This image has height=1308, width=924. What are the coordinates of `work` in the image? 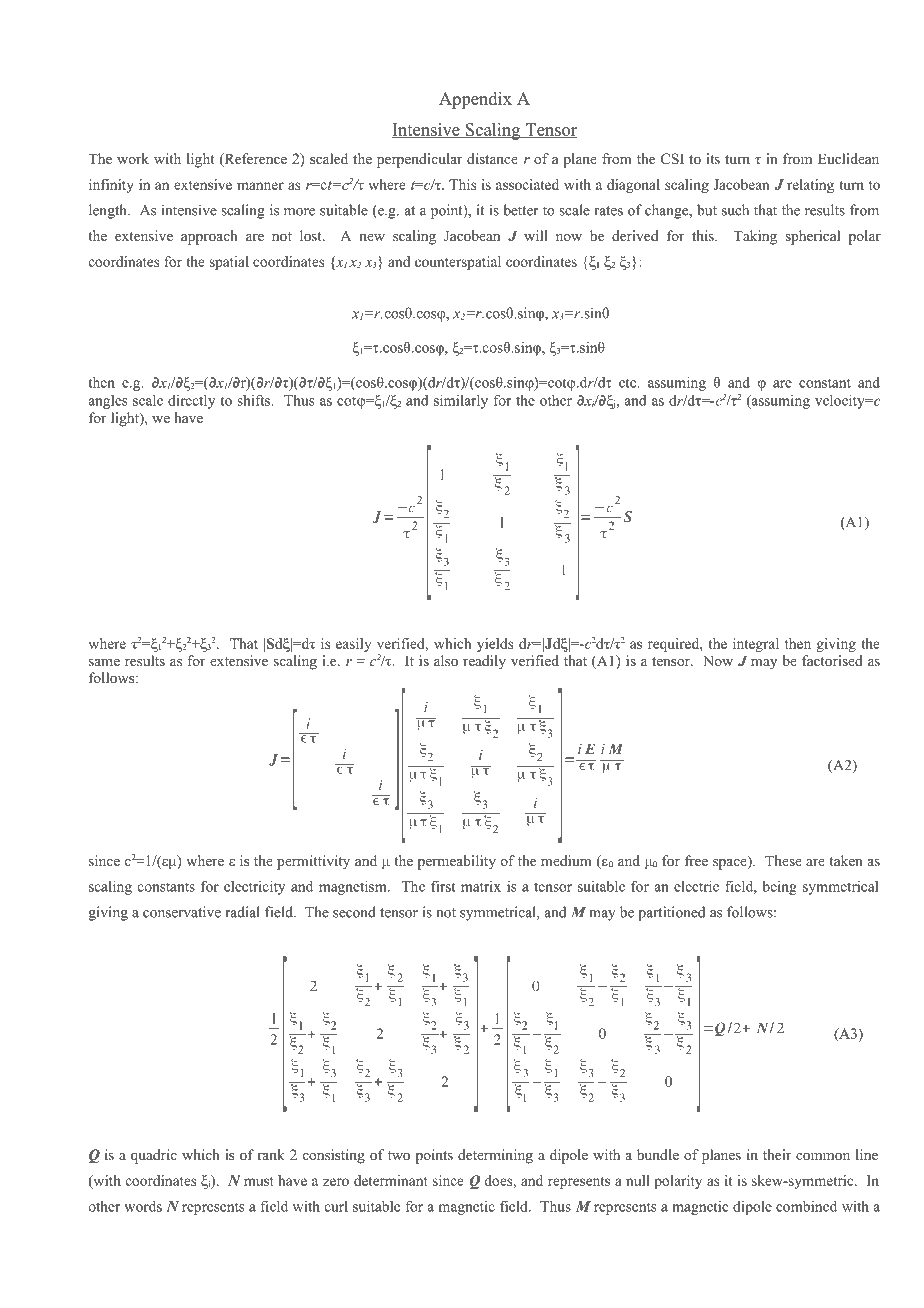 It's located at (133, 158).
